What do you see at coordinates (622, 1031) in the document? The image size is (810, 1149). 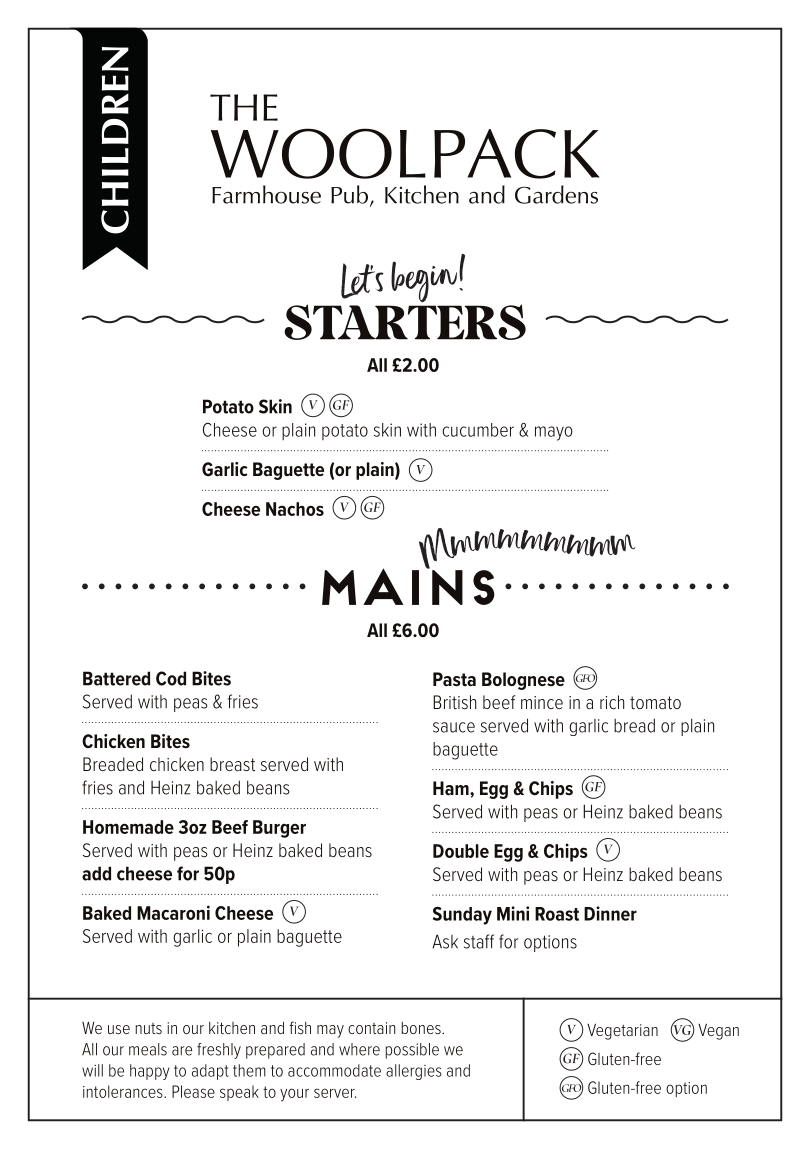 I see `Vegetarian` at bounding box center [622, 1031].
